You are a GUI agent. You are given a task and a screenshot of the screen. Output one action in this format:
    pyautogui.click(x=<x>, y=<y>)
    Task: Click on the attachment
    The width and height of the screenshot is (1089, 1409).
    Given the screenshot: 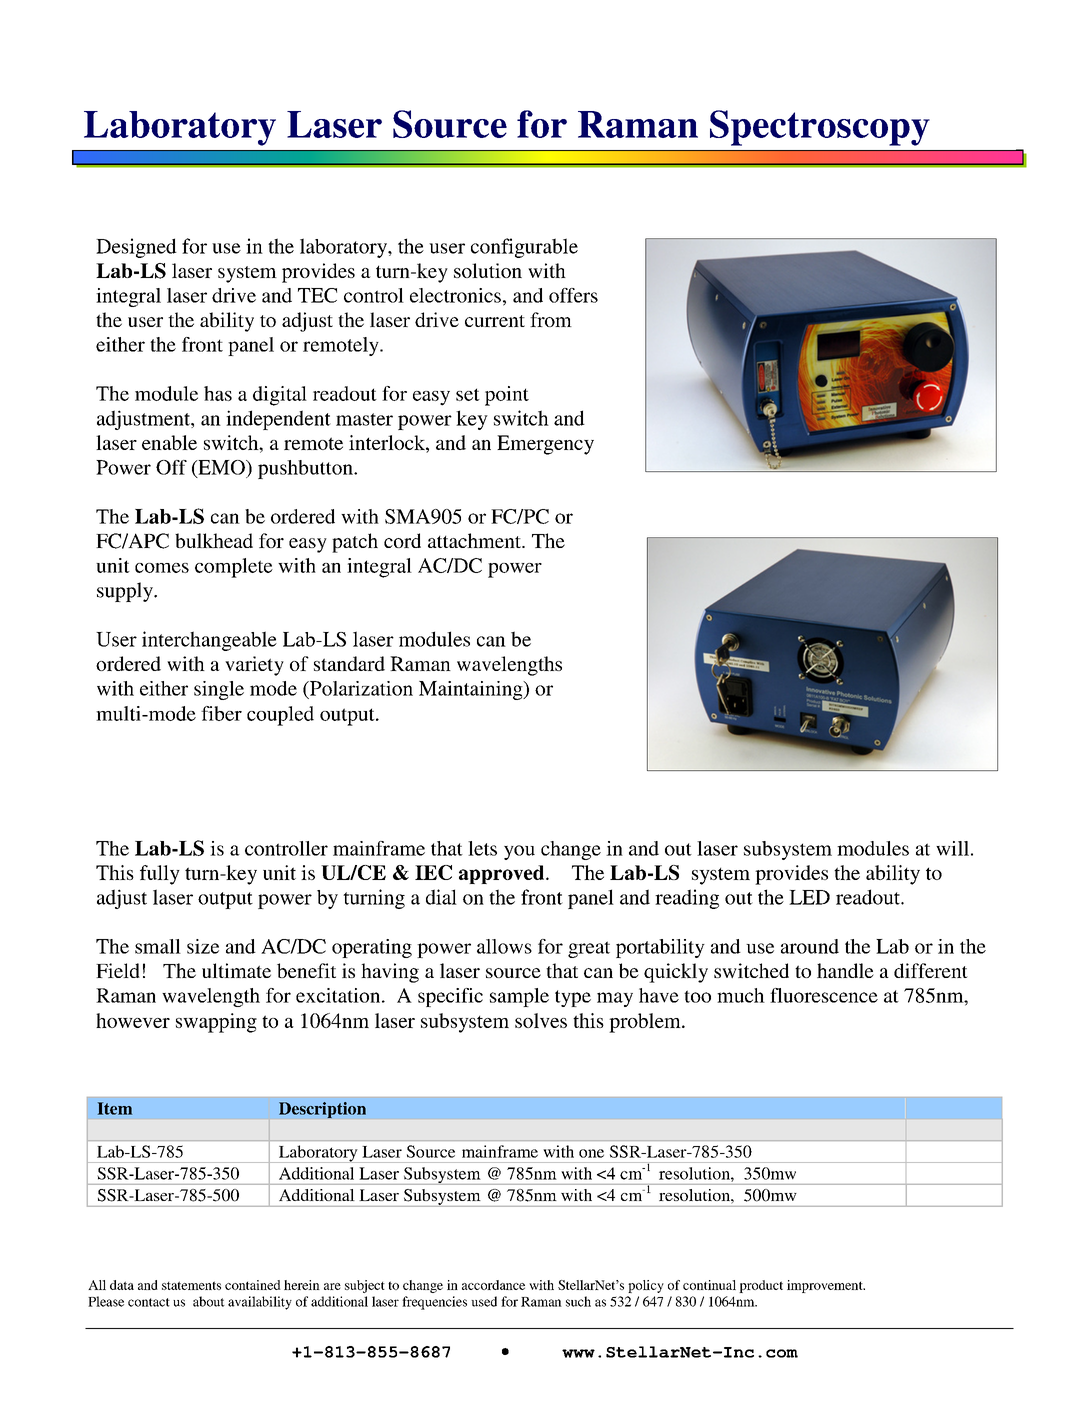 What is the action you would take?
    pyautogui.click(x=475, y=540)
